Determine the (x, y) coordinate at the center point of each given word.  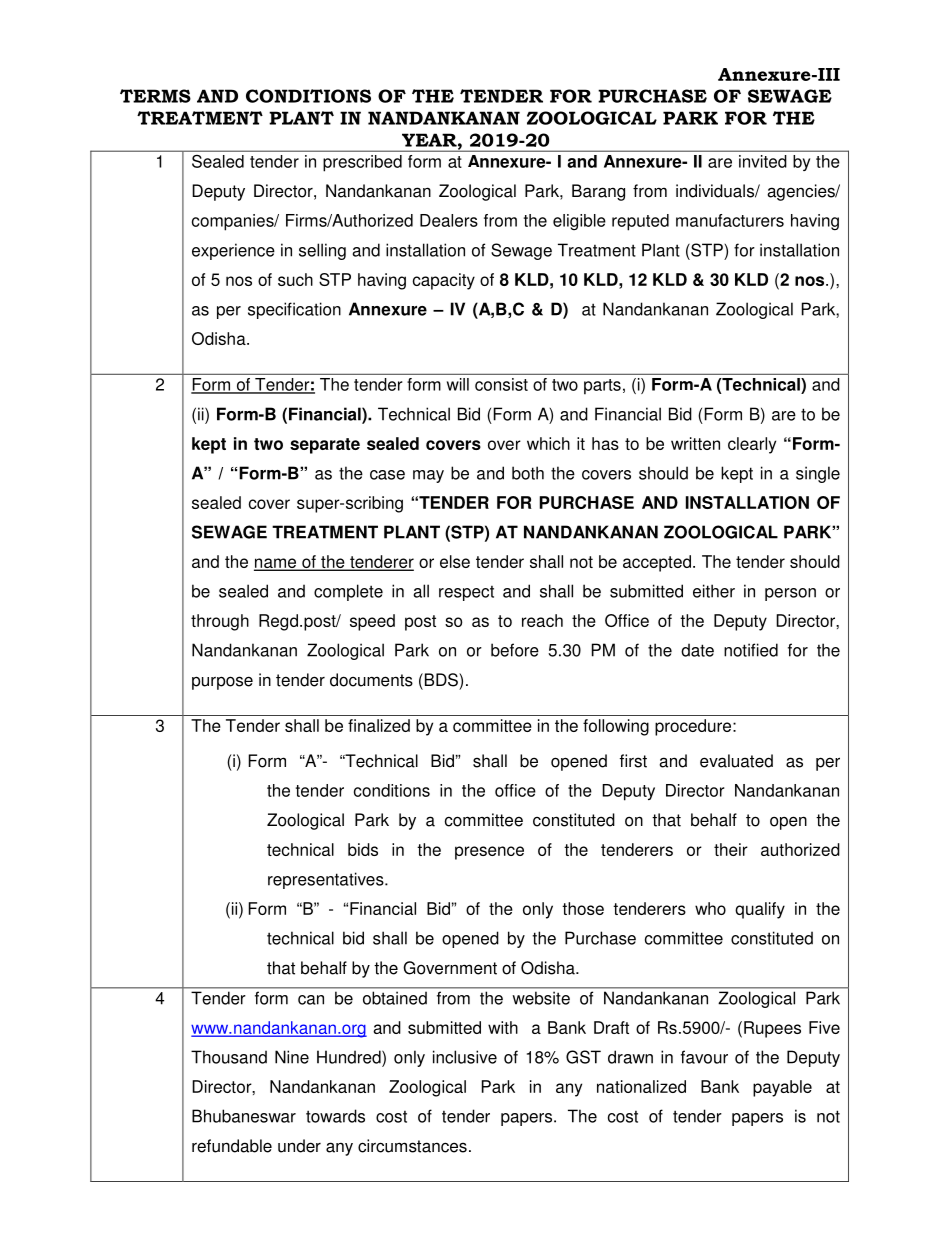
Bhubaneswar (244, 1116)
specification (294, 310)
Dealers (449, 220)
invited (762, 161)
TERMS (155, 96)
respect (466, 593)
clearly (752, 445)
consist (501, 384)
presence (489, 853)
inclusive (465, 1057)
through (220, 622)
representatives (327, 880)
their (731, 849)
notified (751, 650)
